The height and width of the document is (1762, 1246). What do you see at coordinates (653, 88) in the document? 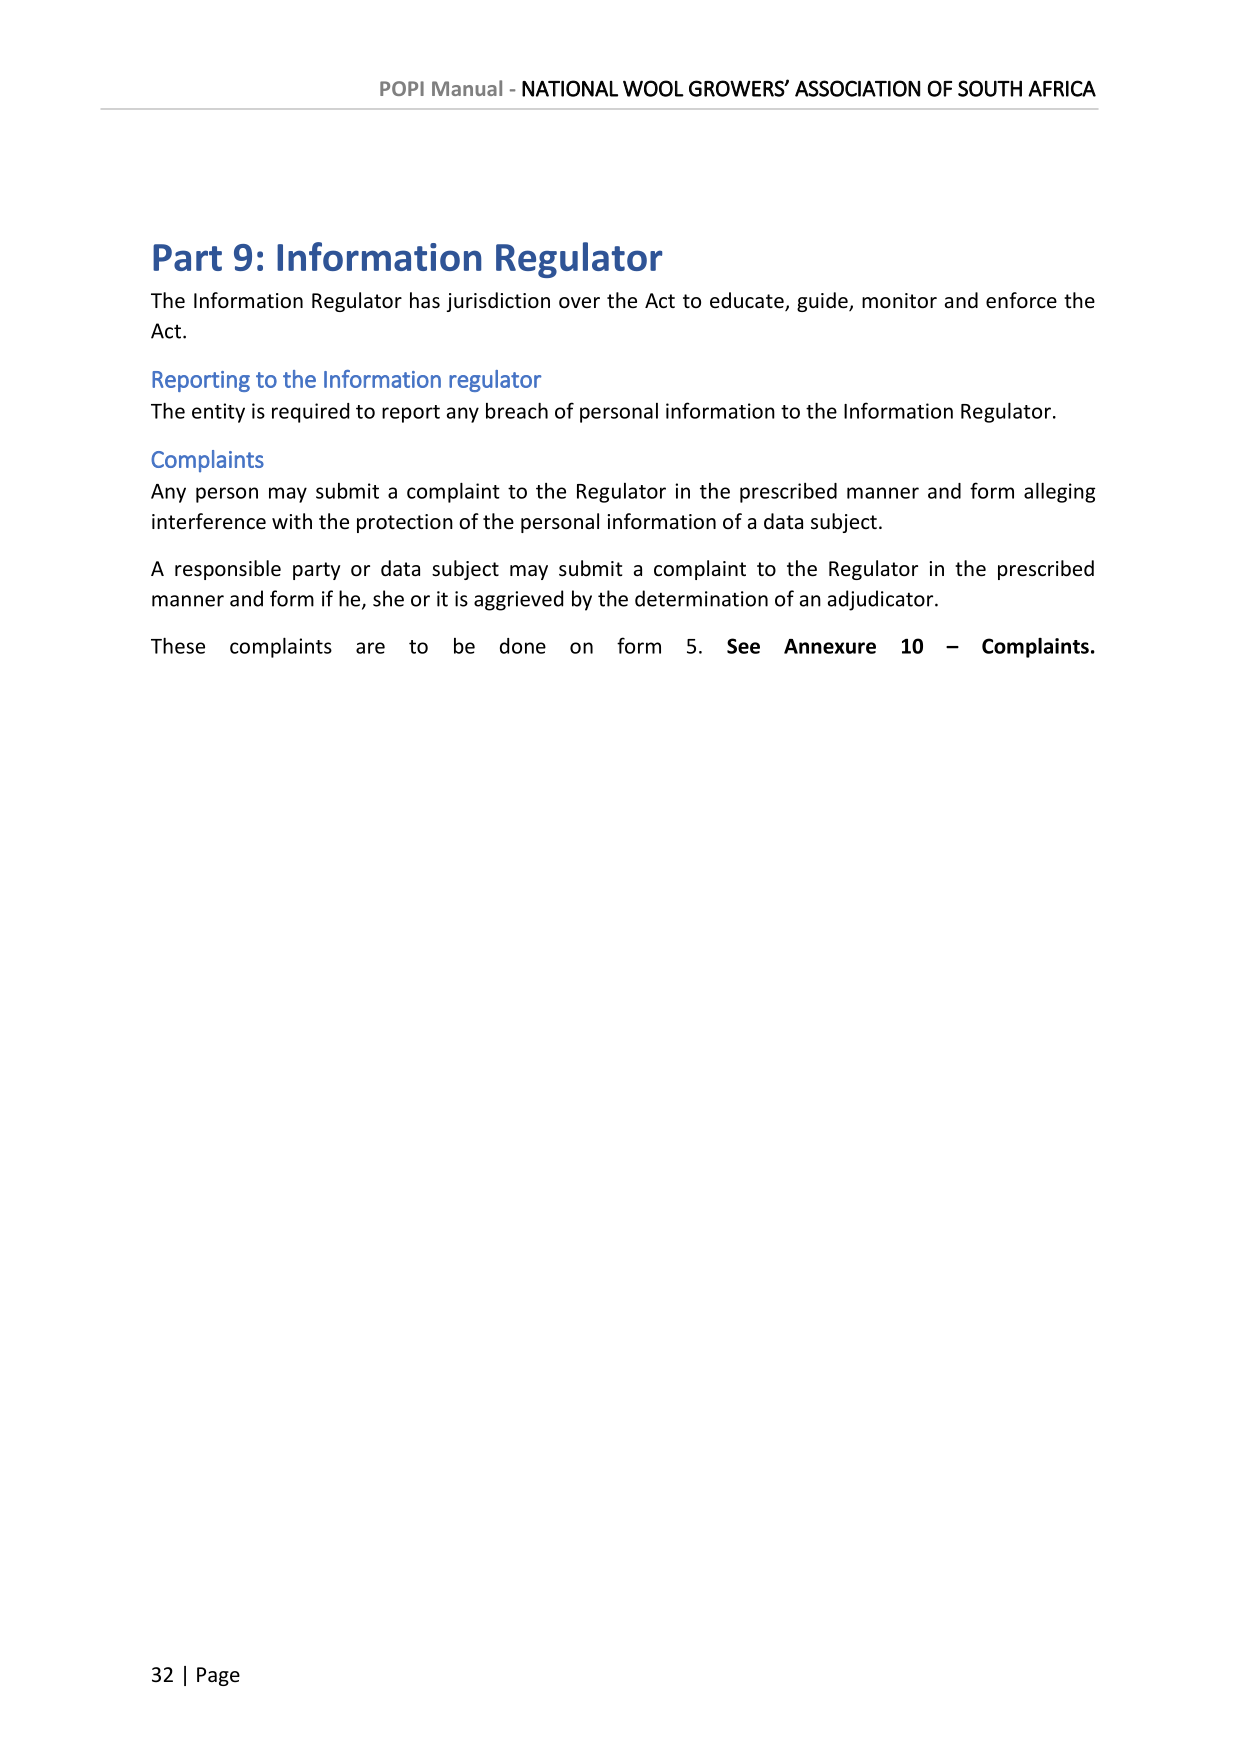
I see `WOOL` at bounding box center [653, 88].
